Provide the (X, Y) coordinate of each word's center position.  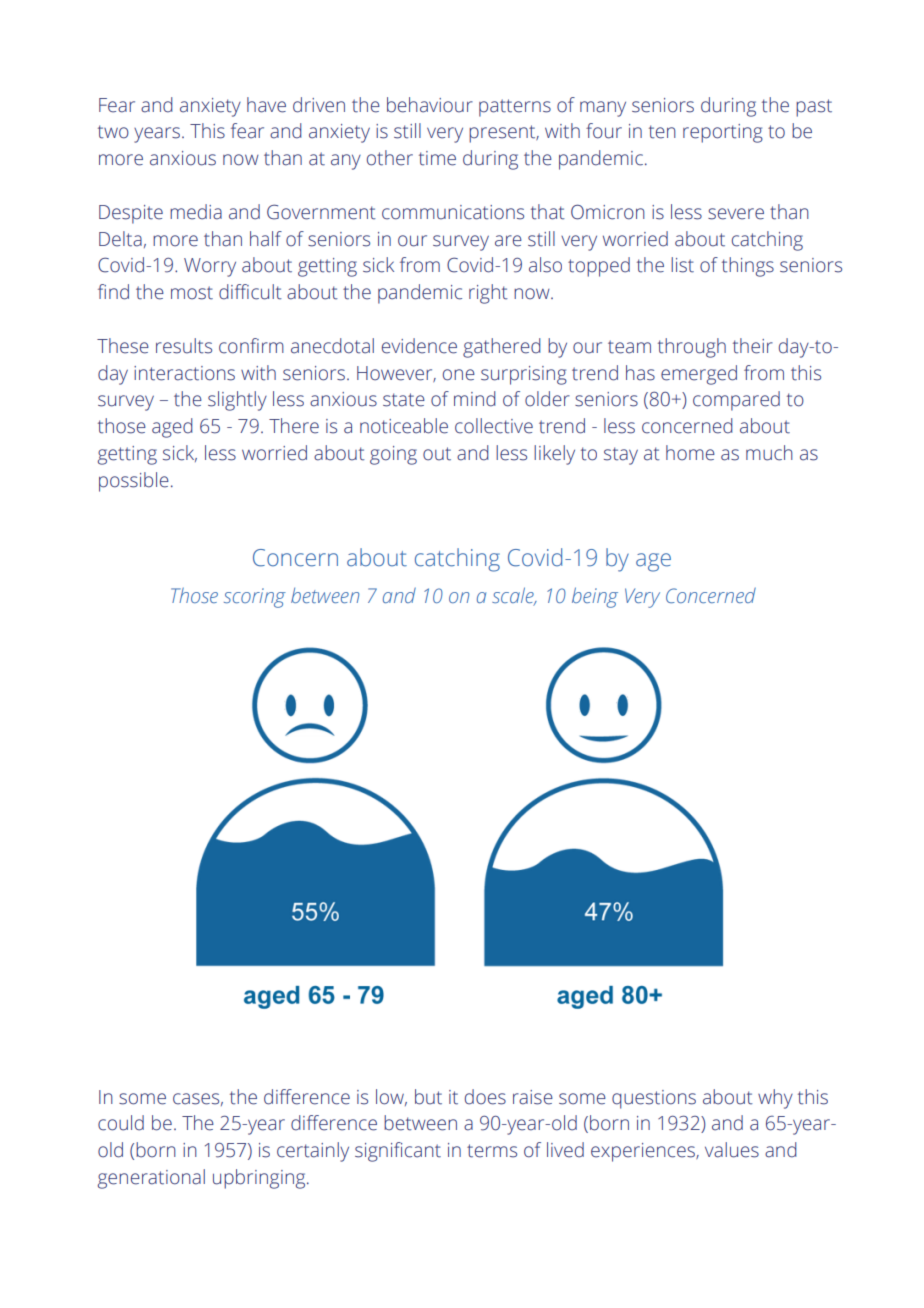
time (437, 158)
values (732, 1150)
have (266, 105)
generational (151, 1179)
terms (492, 1151)
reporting (723, 133)
